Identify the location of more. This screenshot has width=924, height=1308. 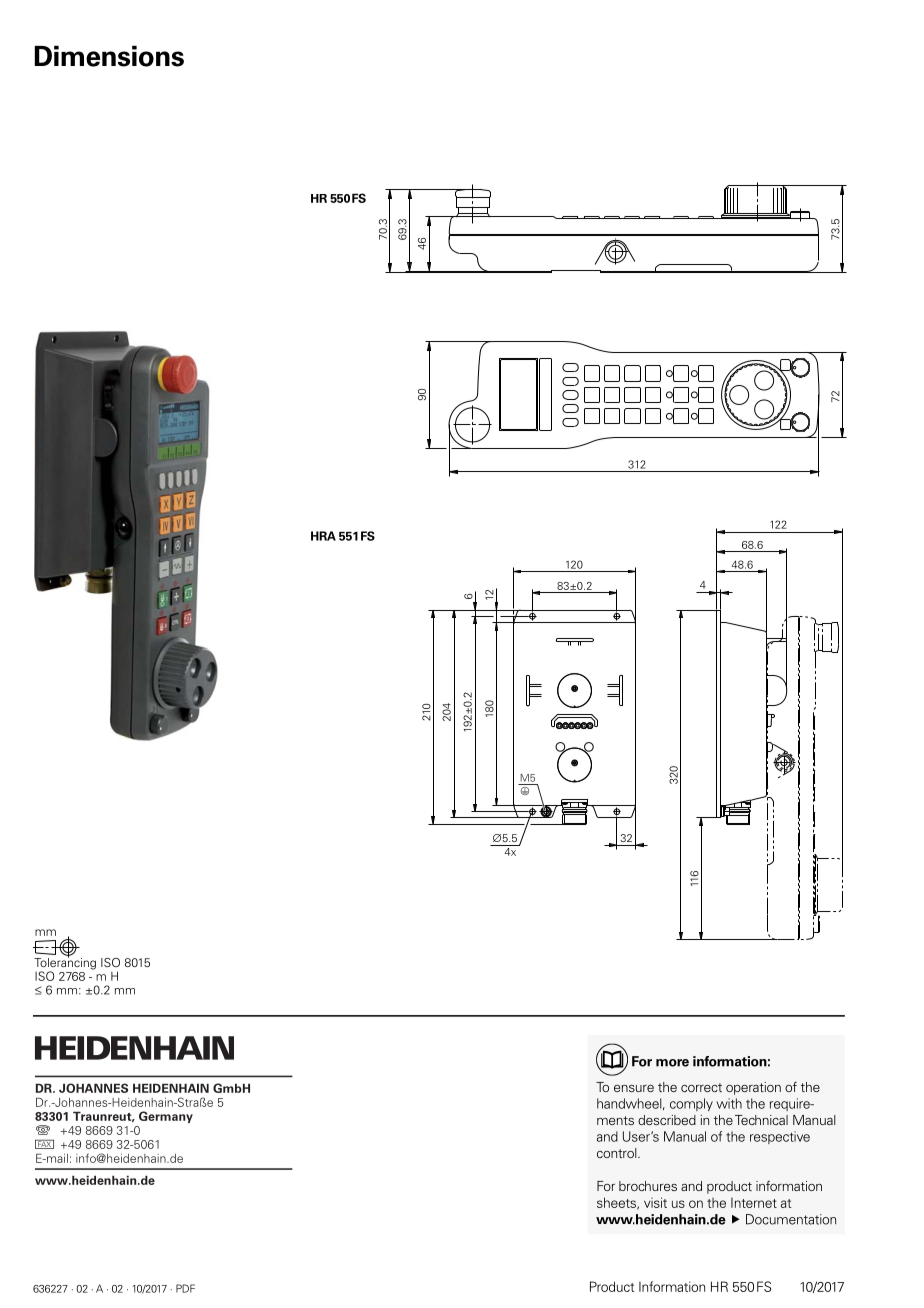
(672, 1063).
